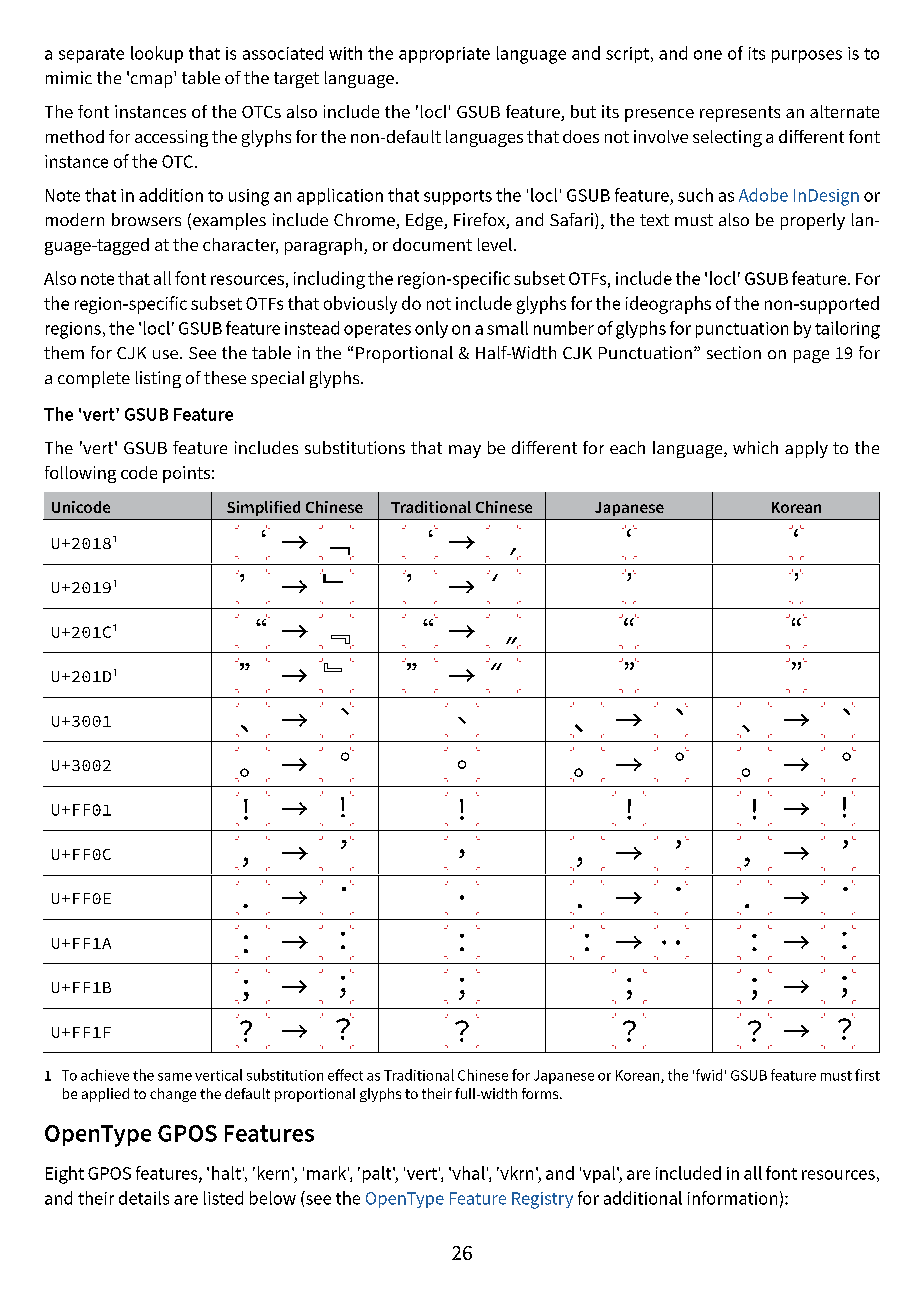 The height and width of the page is (1308, 924). I want to click on apply, so click(806, 449).
